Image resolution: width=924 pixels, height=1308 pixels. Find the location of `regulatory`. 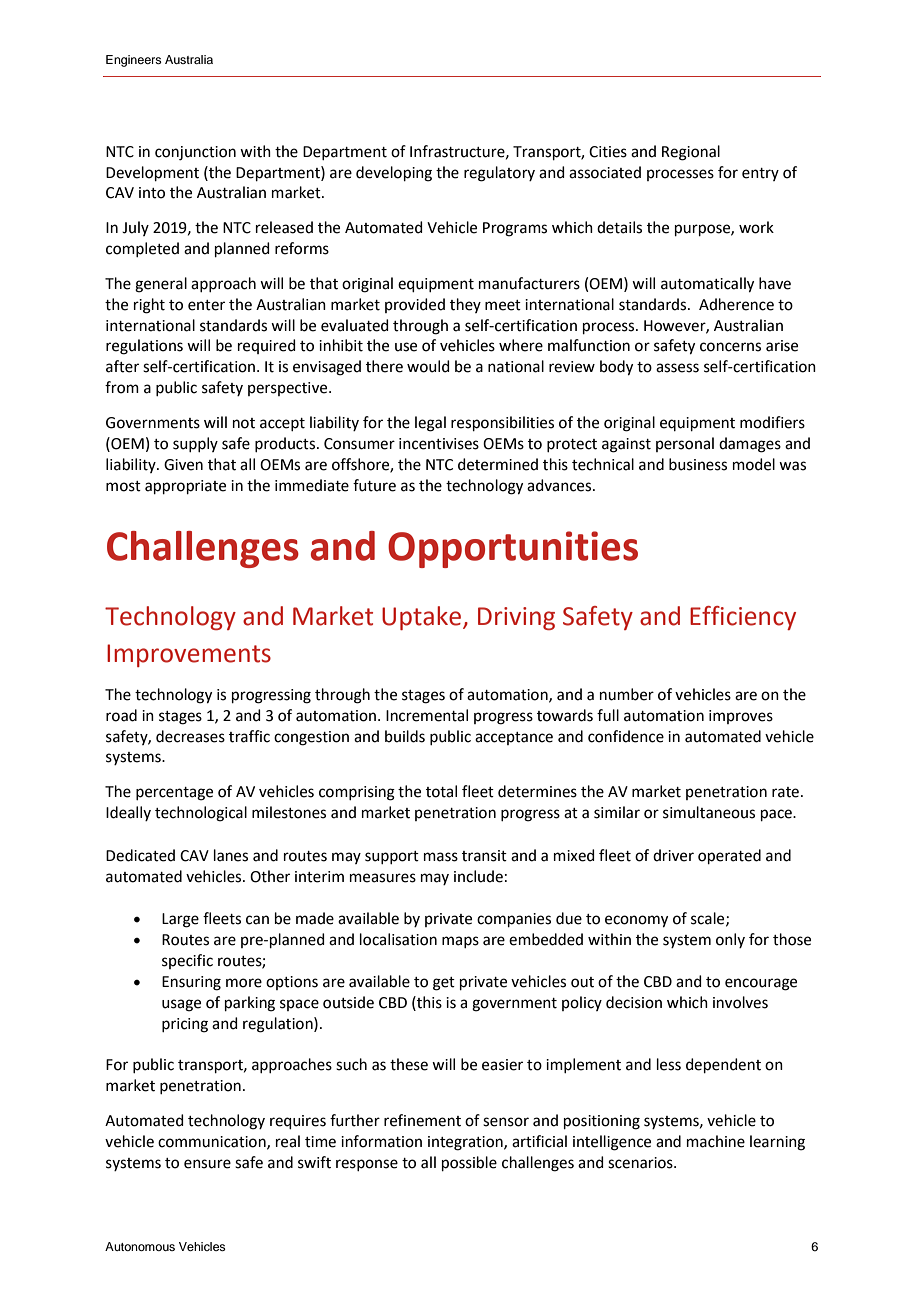

regulatory is located at coordinates (499, 174).
